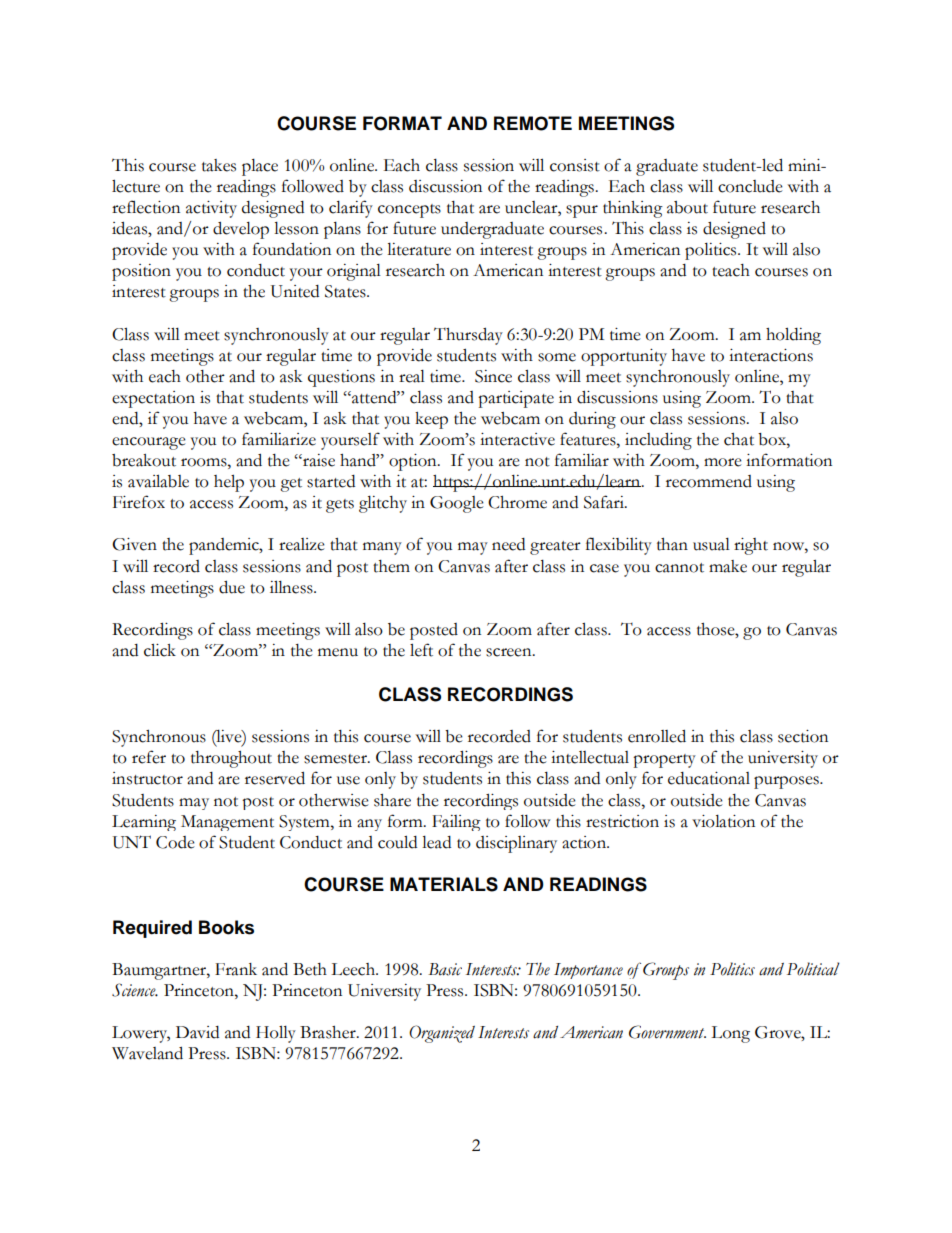 This screenshot has width=952, height=1233. Describe the element at coordinates (421, 650) in the screenshot. I see `left` at that location.
